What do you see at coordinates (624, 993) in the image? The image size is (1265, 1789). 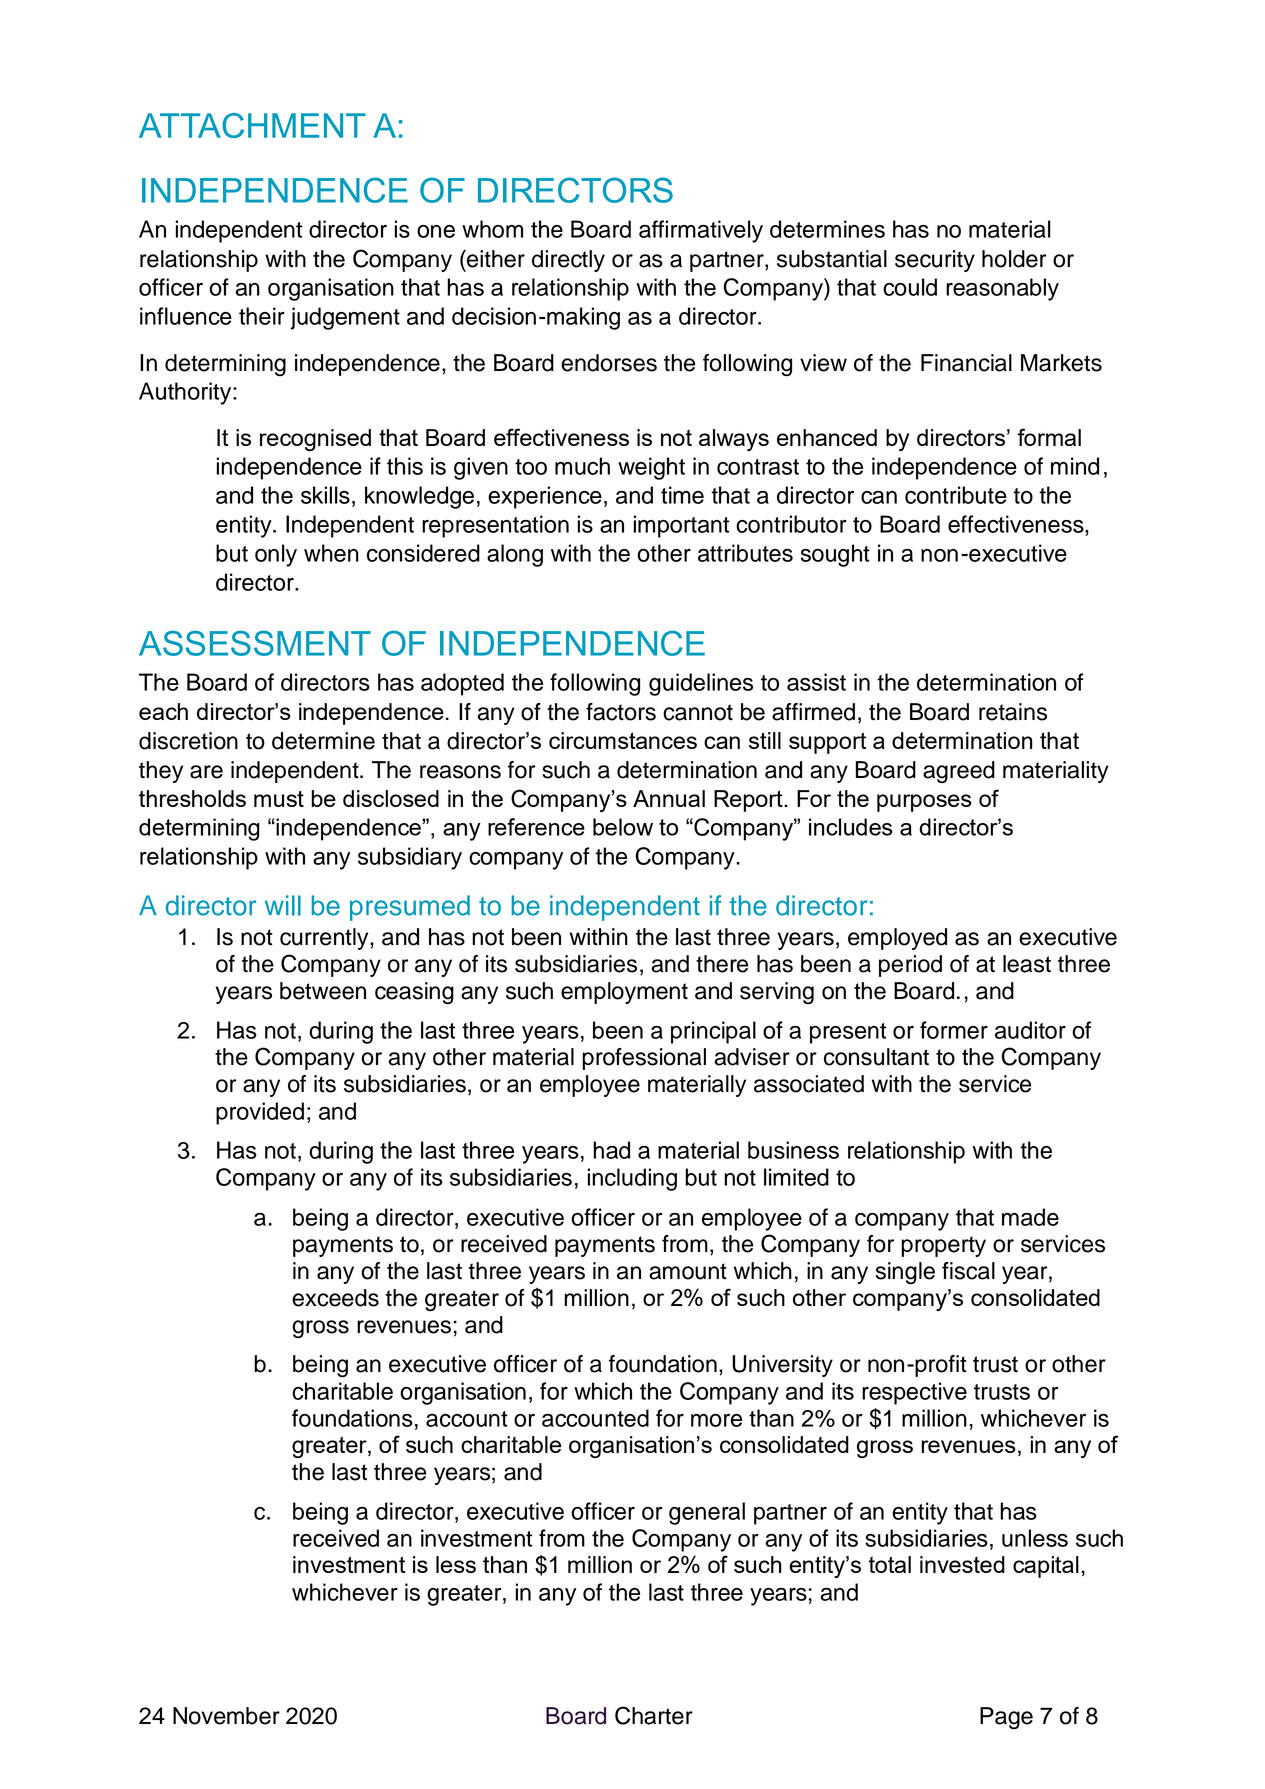 I see `employment` at bounding box center [624, 993].
